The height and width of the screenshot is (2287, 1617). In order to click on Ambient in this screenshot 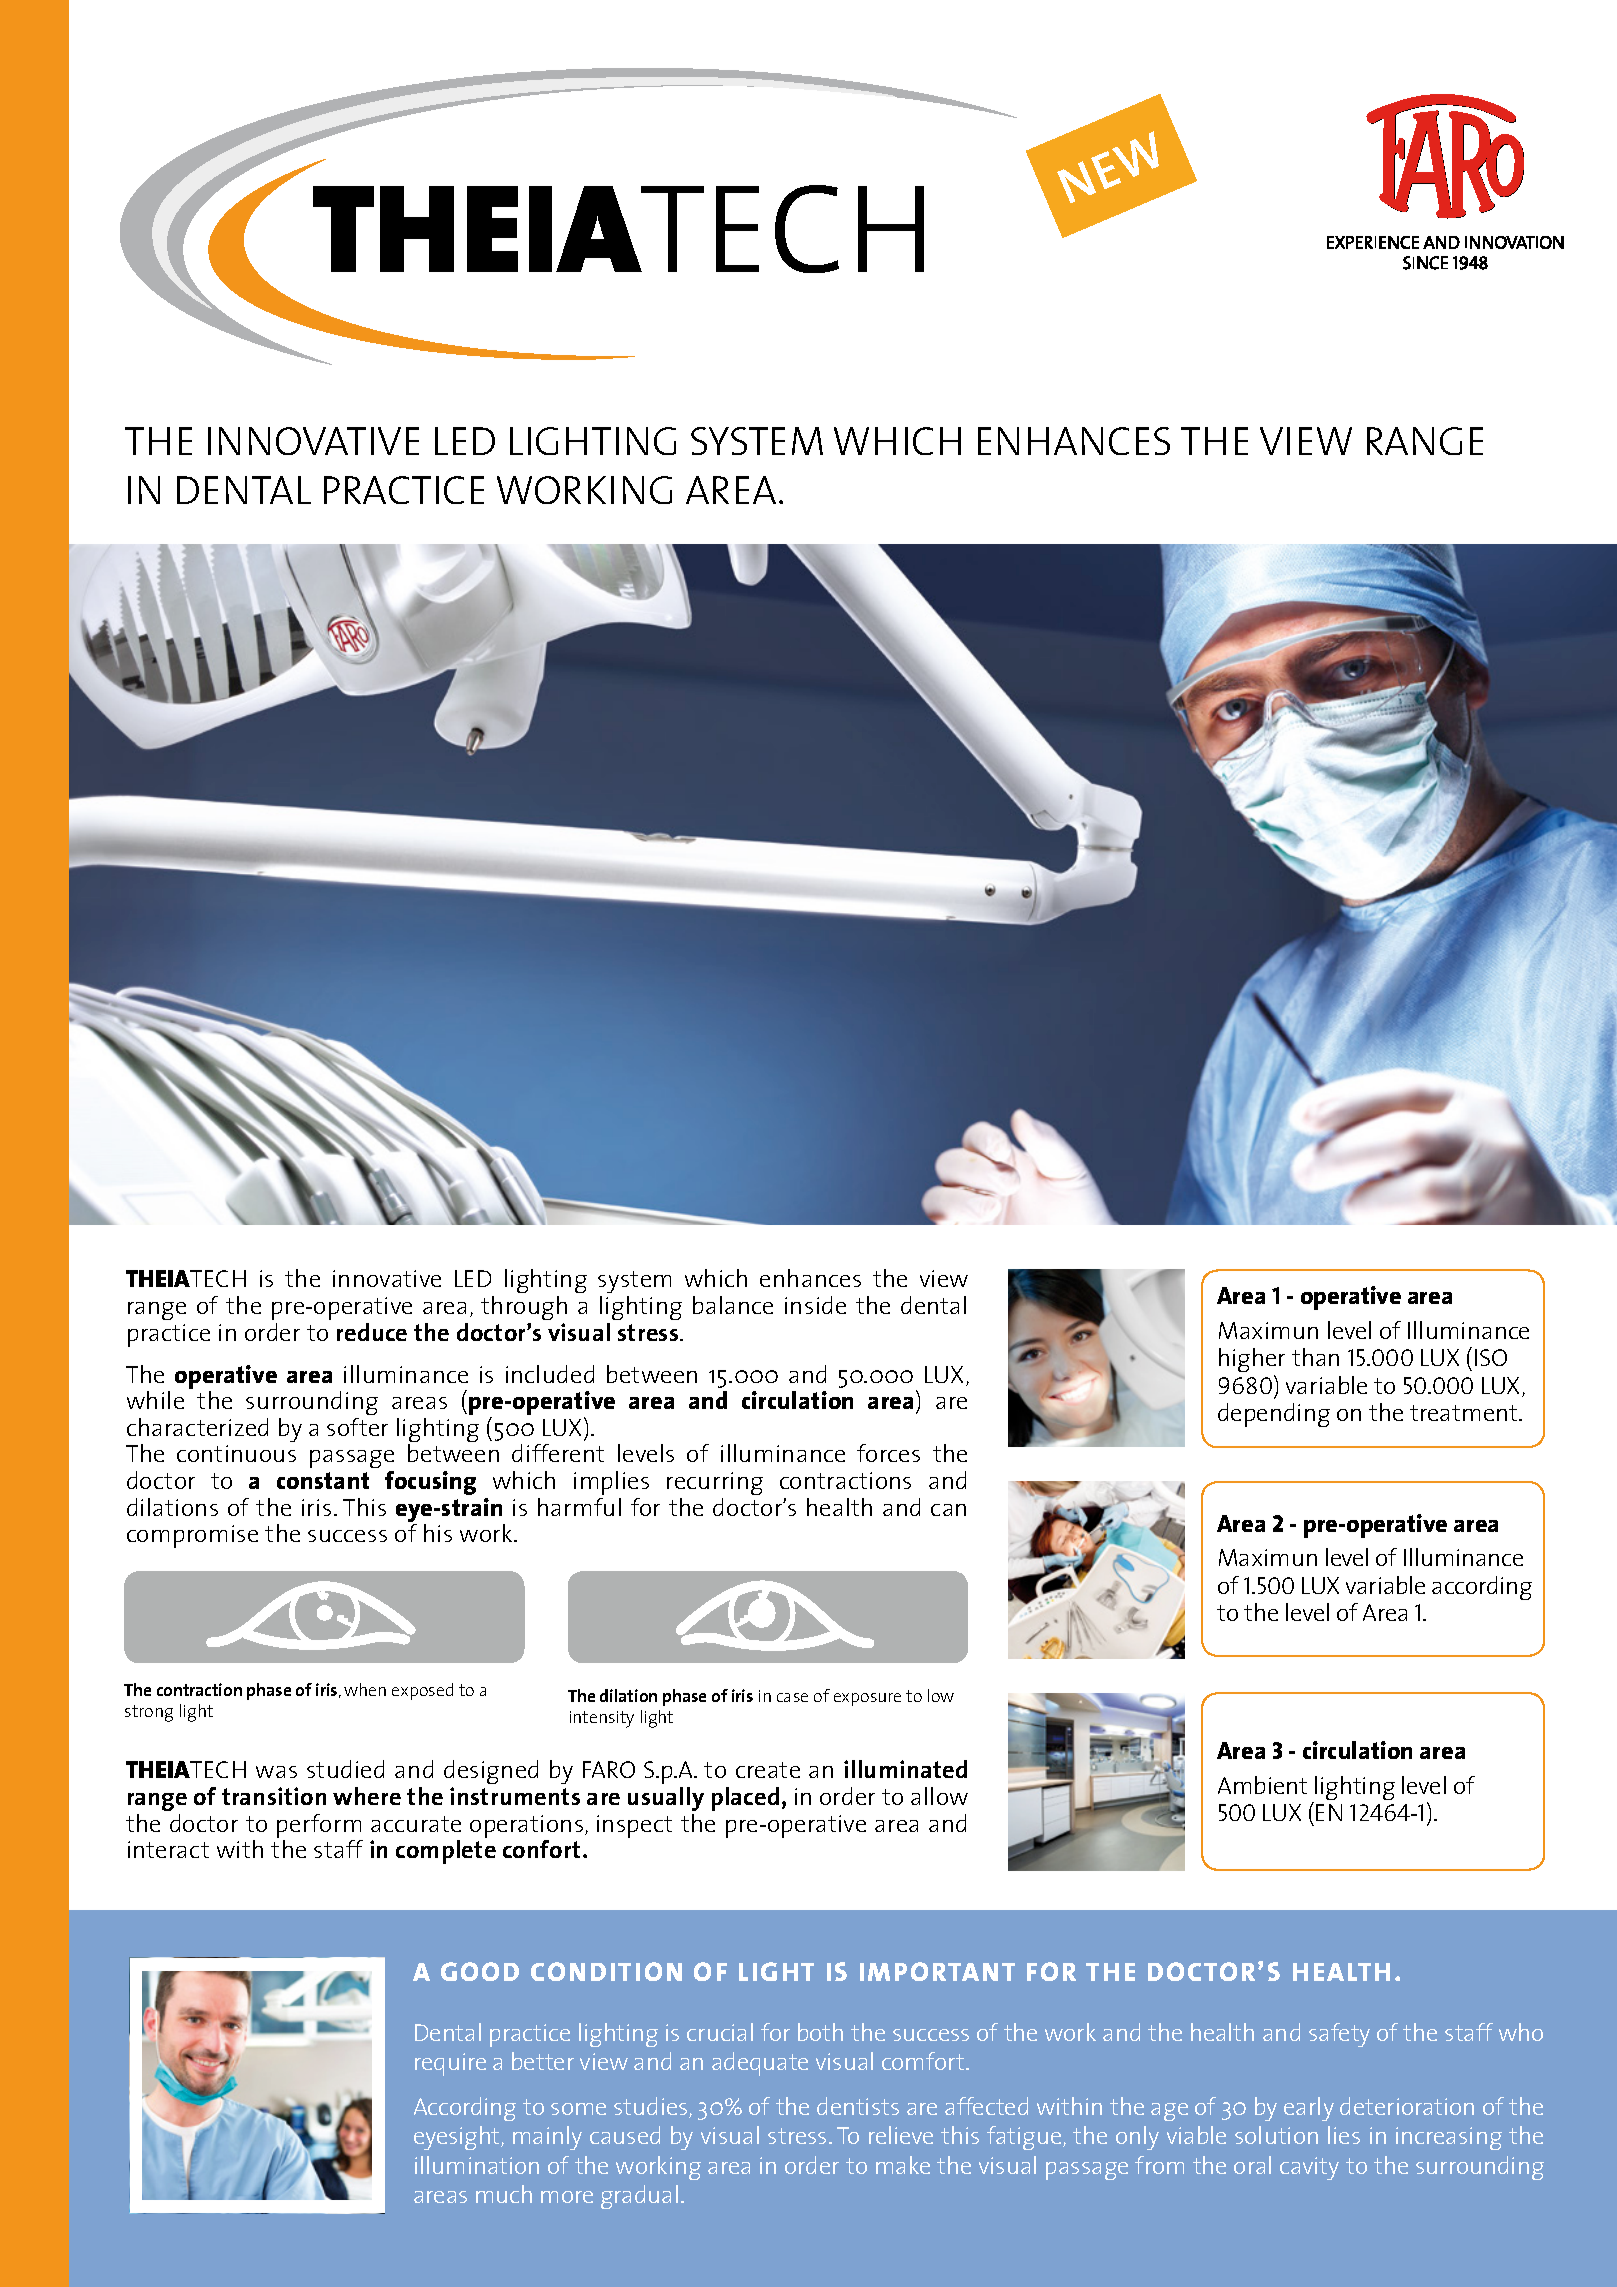, I will do `click(1262, 1785)`.
